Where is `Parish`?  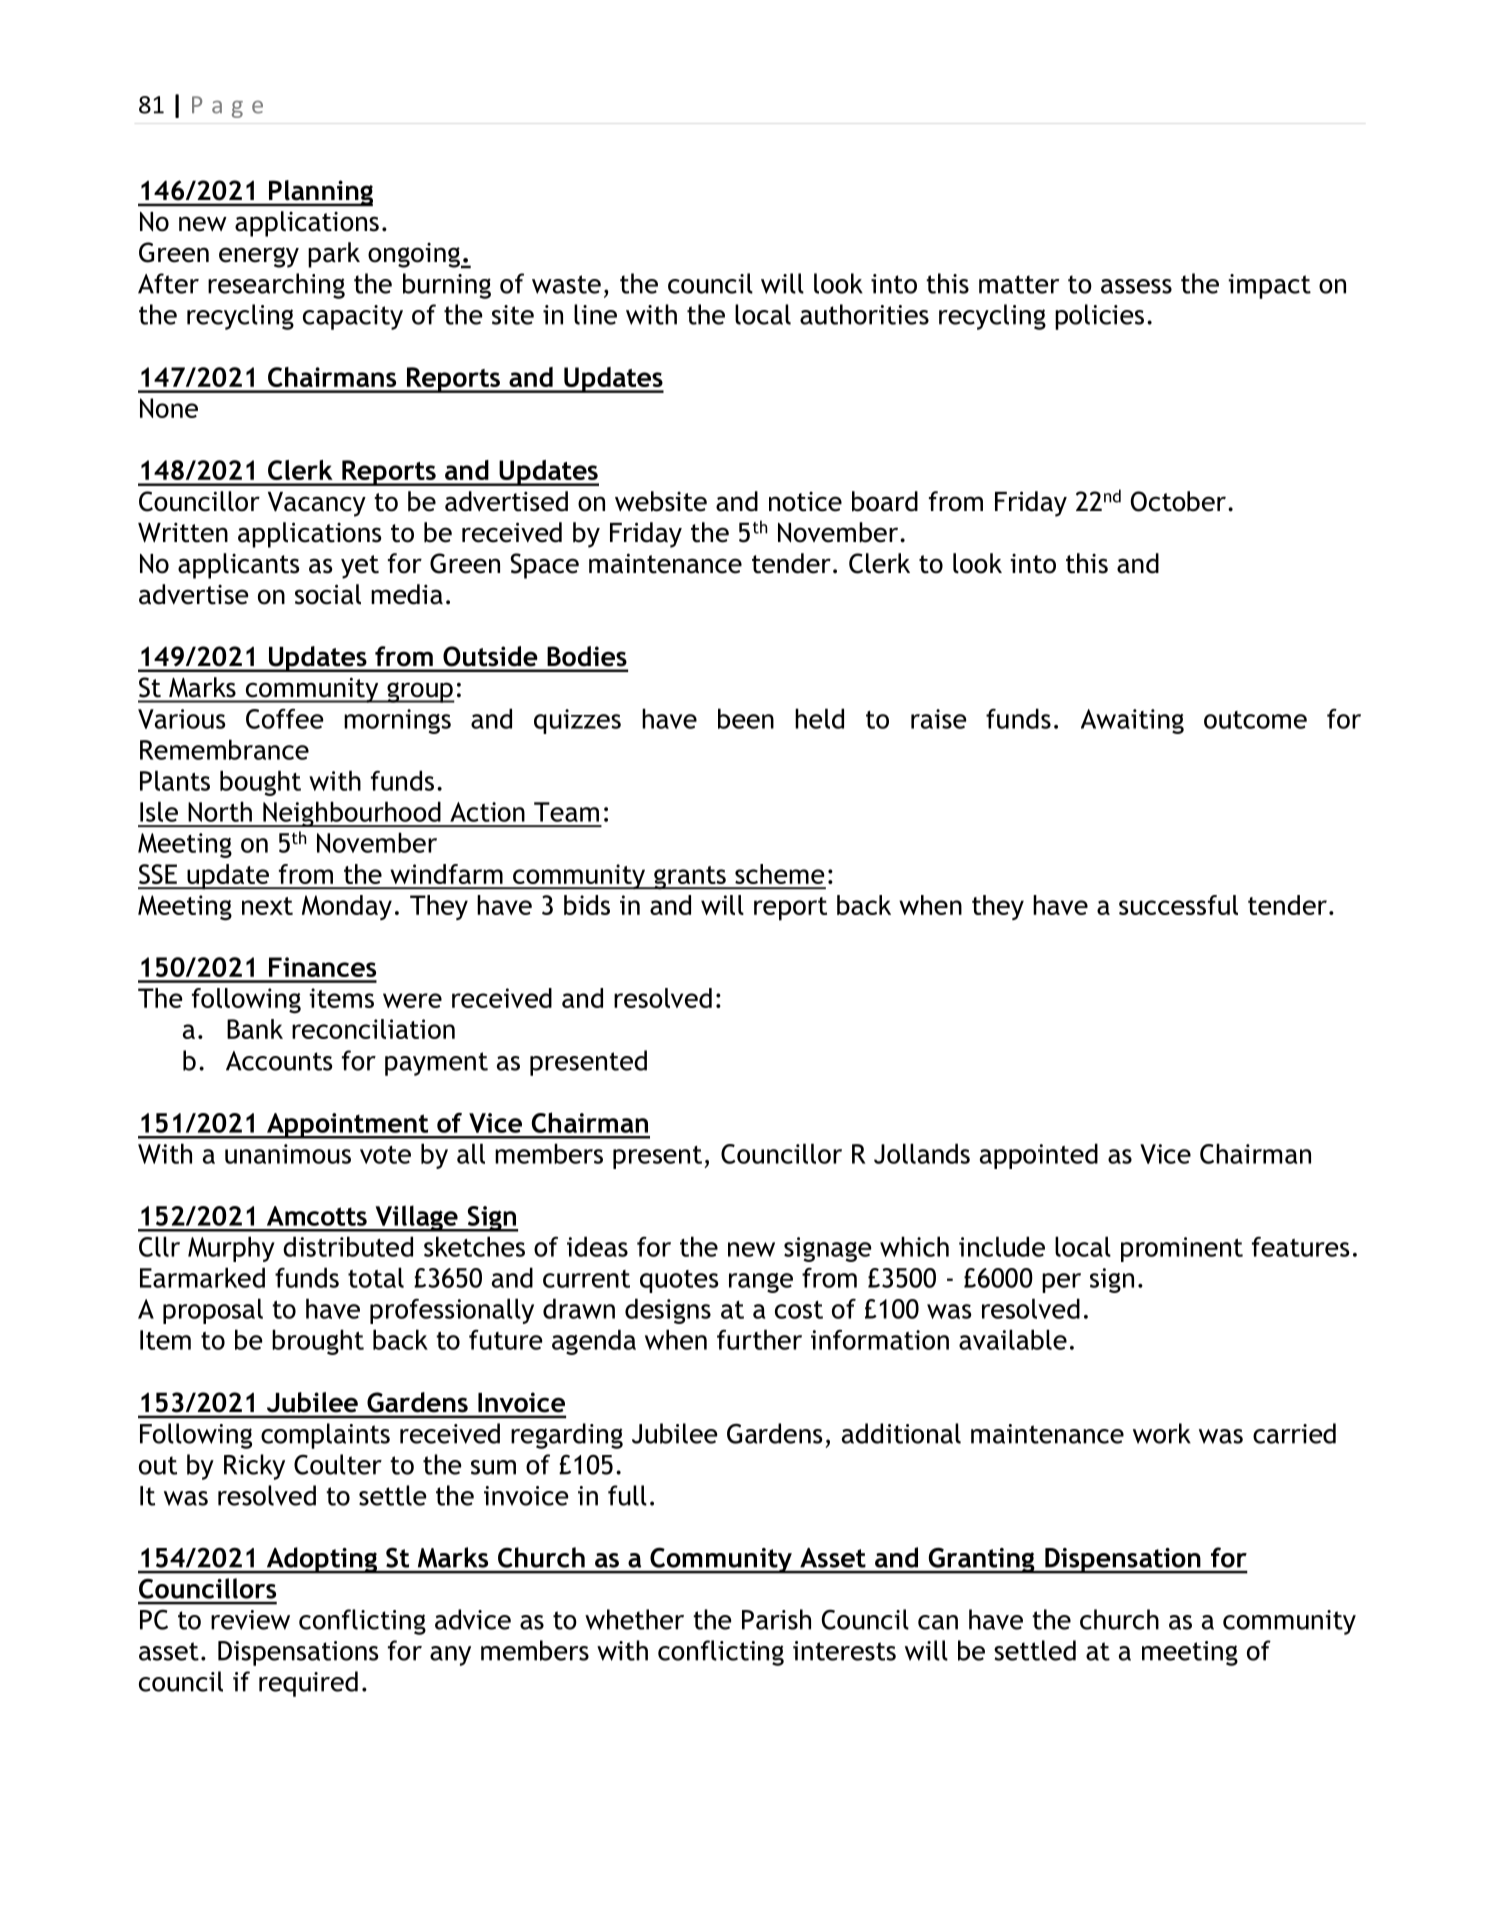 Parish is located at coordinates (776, 1619).
